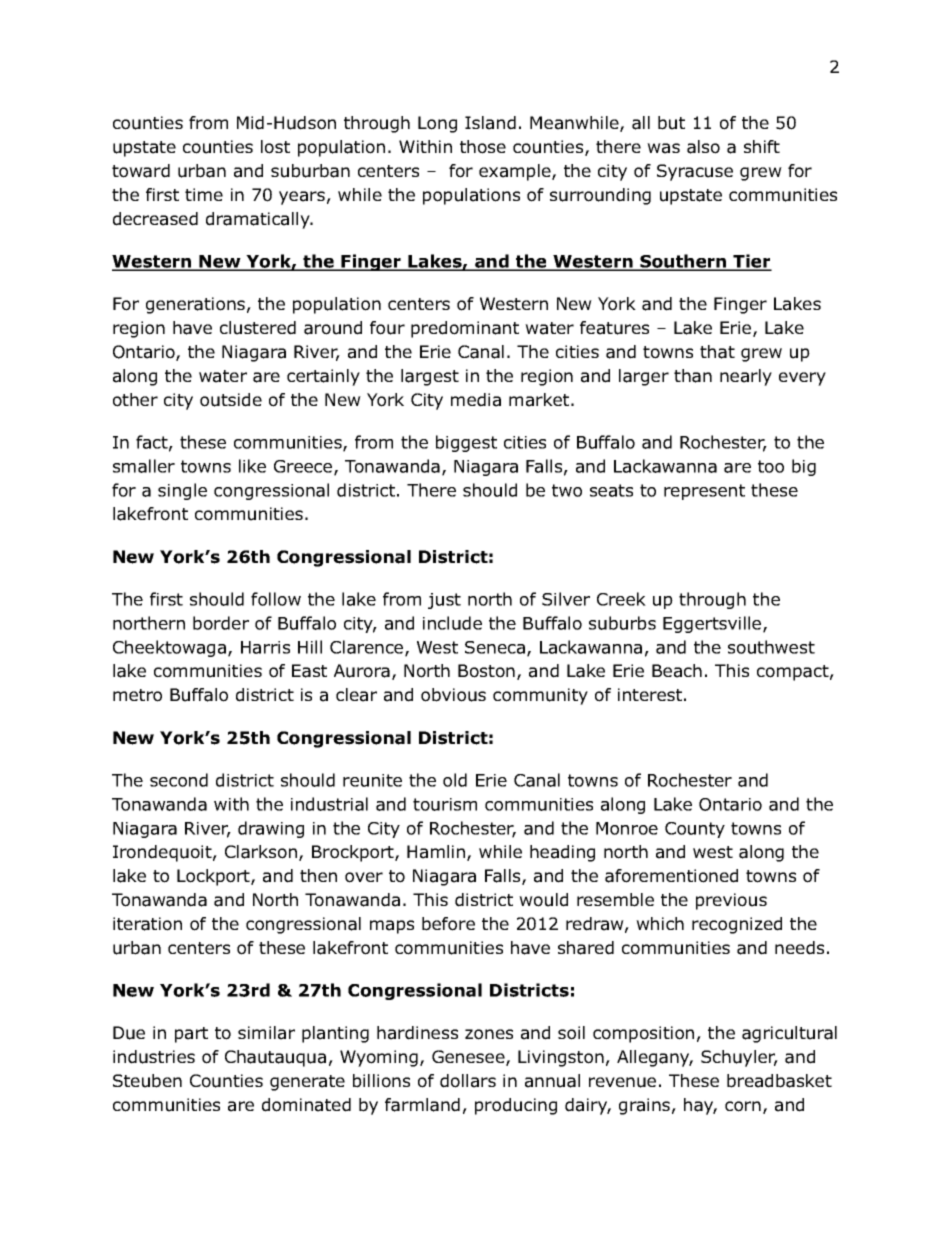 The image size is (952, 1233). What do you see at coordinates (465, 329) in the image?
I see `predominant` at bounding box center [465, 329].
